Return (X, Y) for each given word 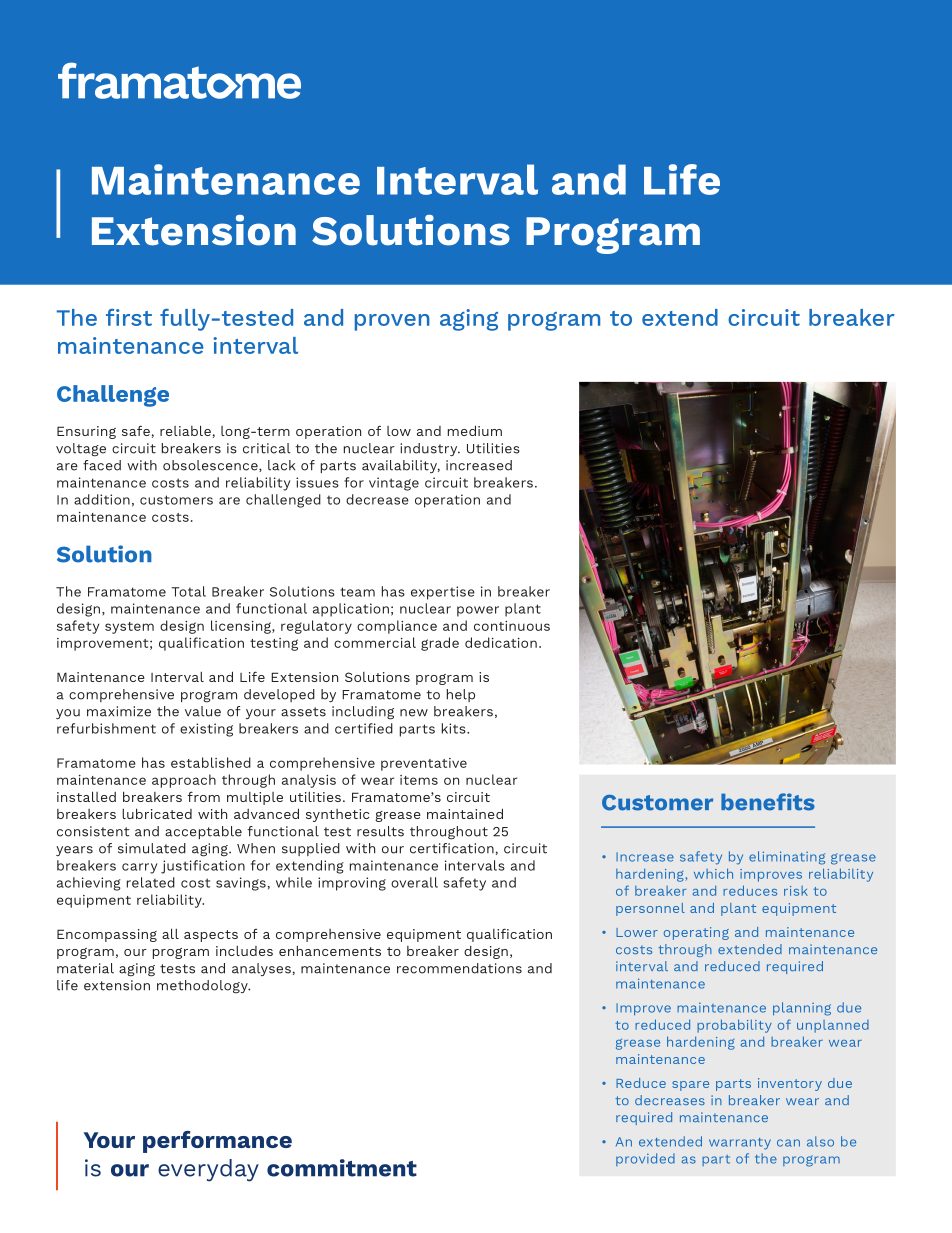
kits (455, 728)
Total (188, 591)
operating (696, 933)
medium (475, 430)
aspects (211, 936)
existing (206, 730)
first (129, 317)
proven (392, 322)
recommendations (459, 968)
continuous (512, 626)
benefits (768, 802)
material (85, 968)
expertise (443, 593)
